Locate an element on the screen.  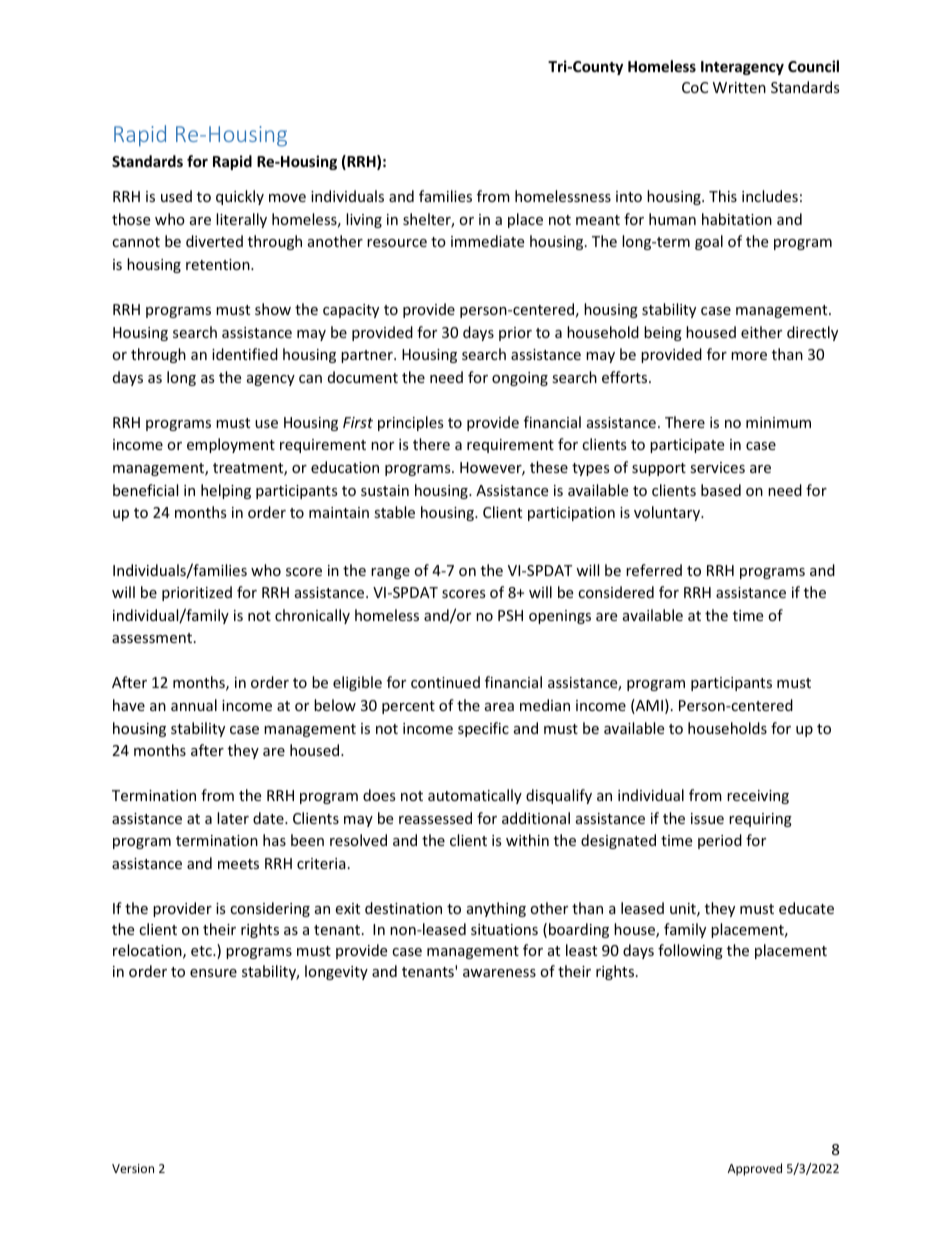
quickly is located at coordinates (240, 197).
